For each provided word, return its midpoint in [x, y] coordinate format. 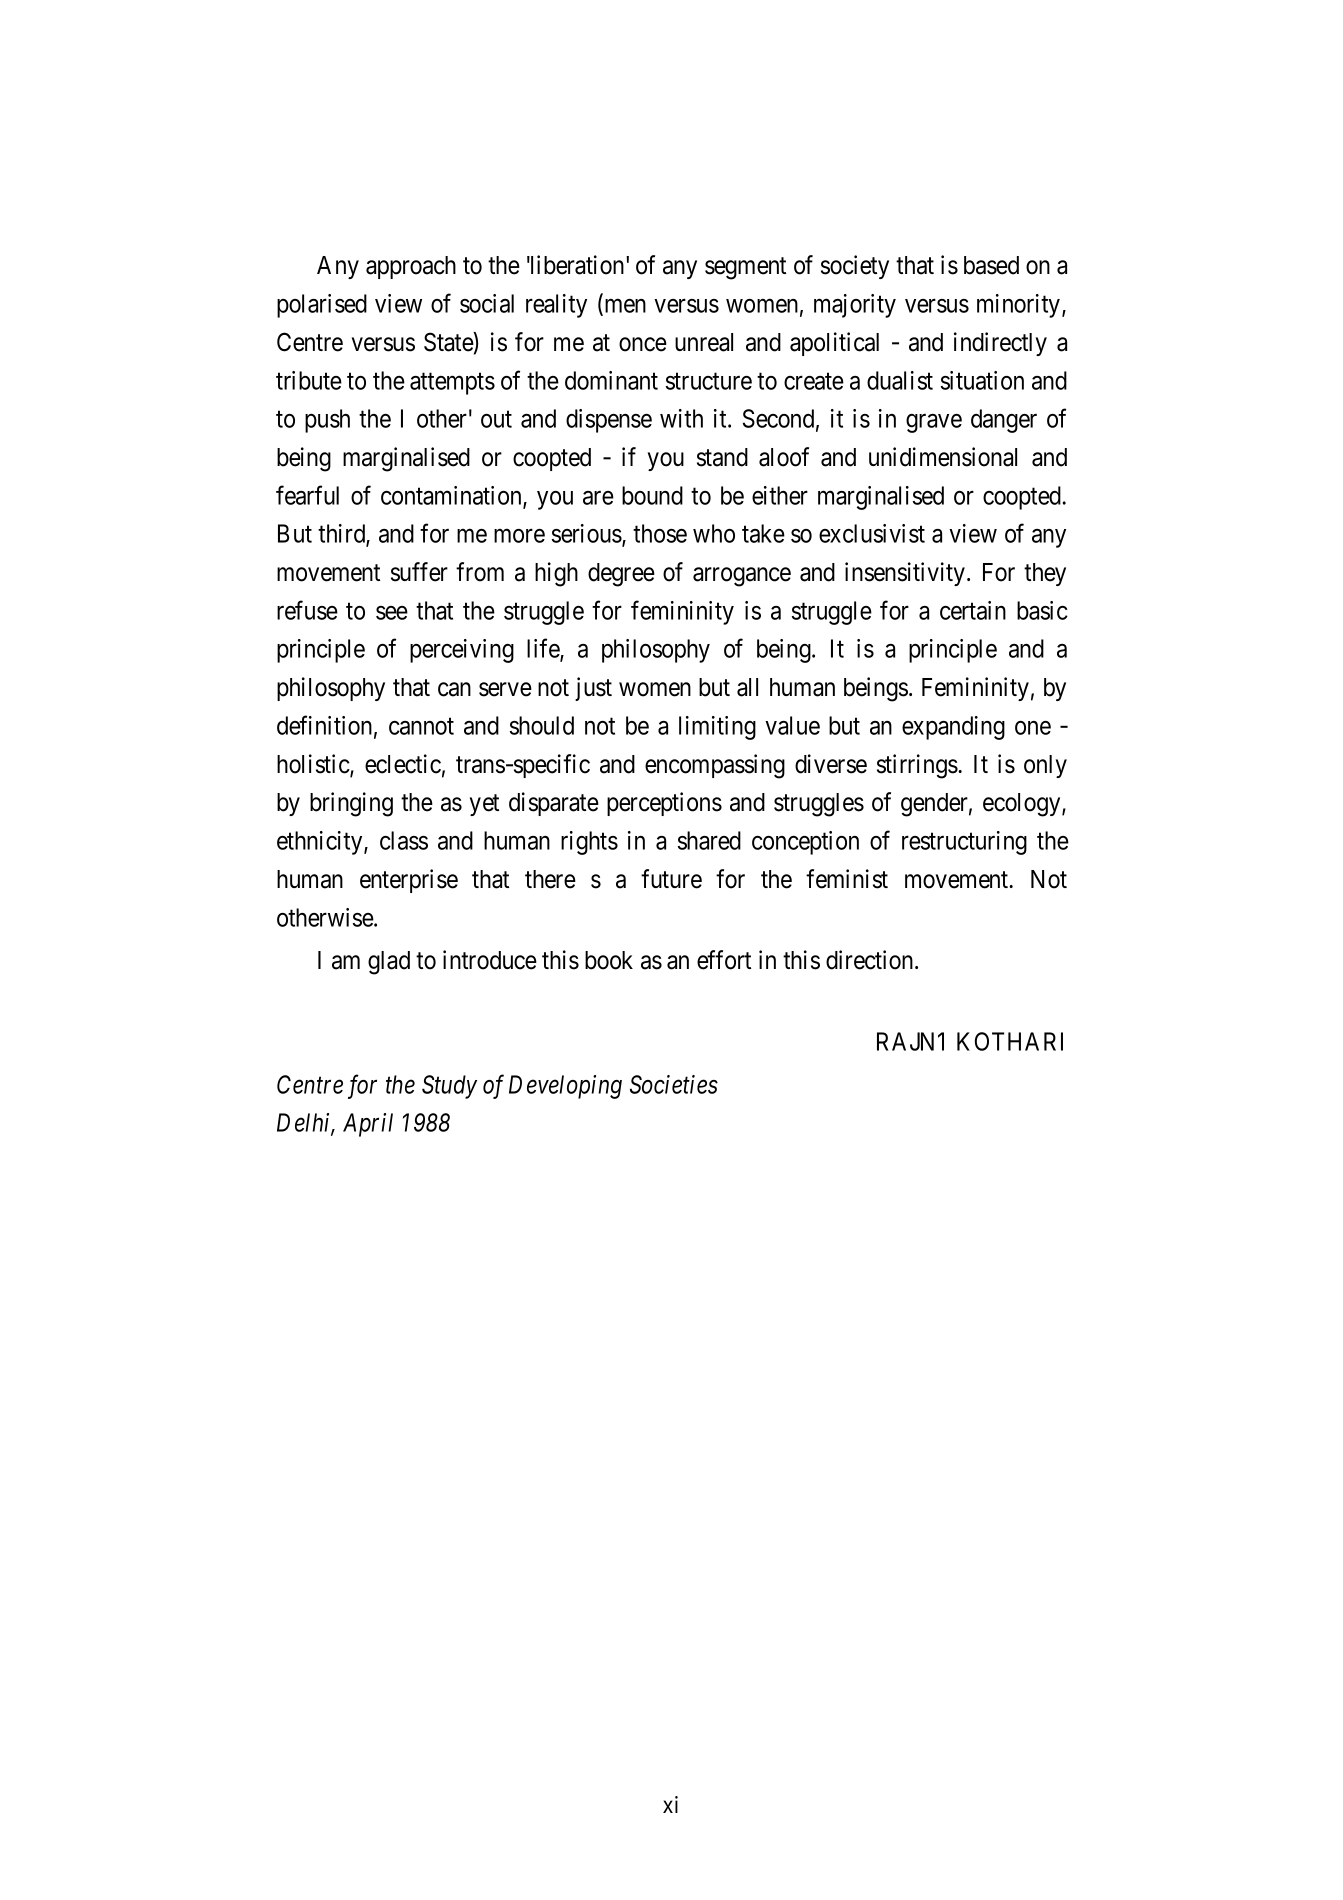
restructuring [964, 843]
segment [745, 269]
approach [411, 267]
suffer [419, 572]
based [991, 265]
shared [709, 840]
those [660, 533]
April [368, 1125]
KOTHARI [1010, 1041]
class [404, 840]
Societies [674, 1084]
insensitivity [906, 574]
